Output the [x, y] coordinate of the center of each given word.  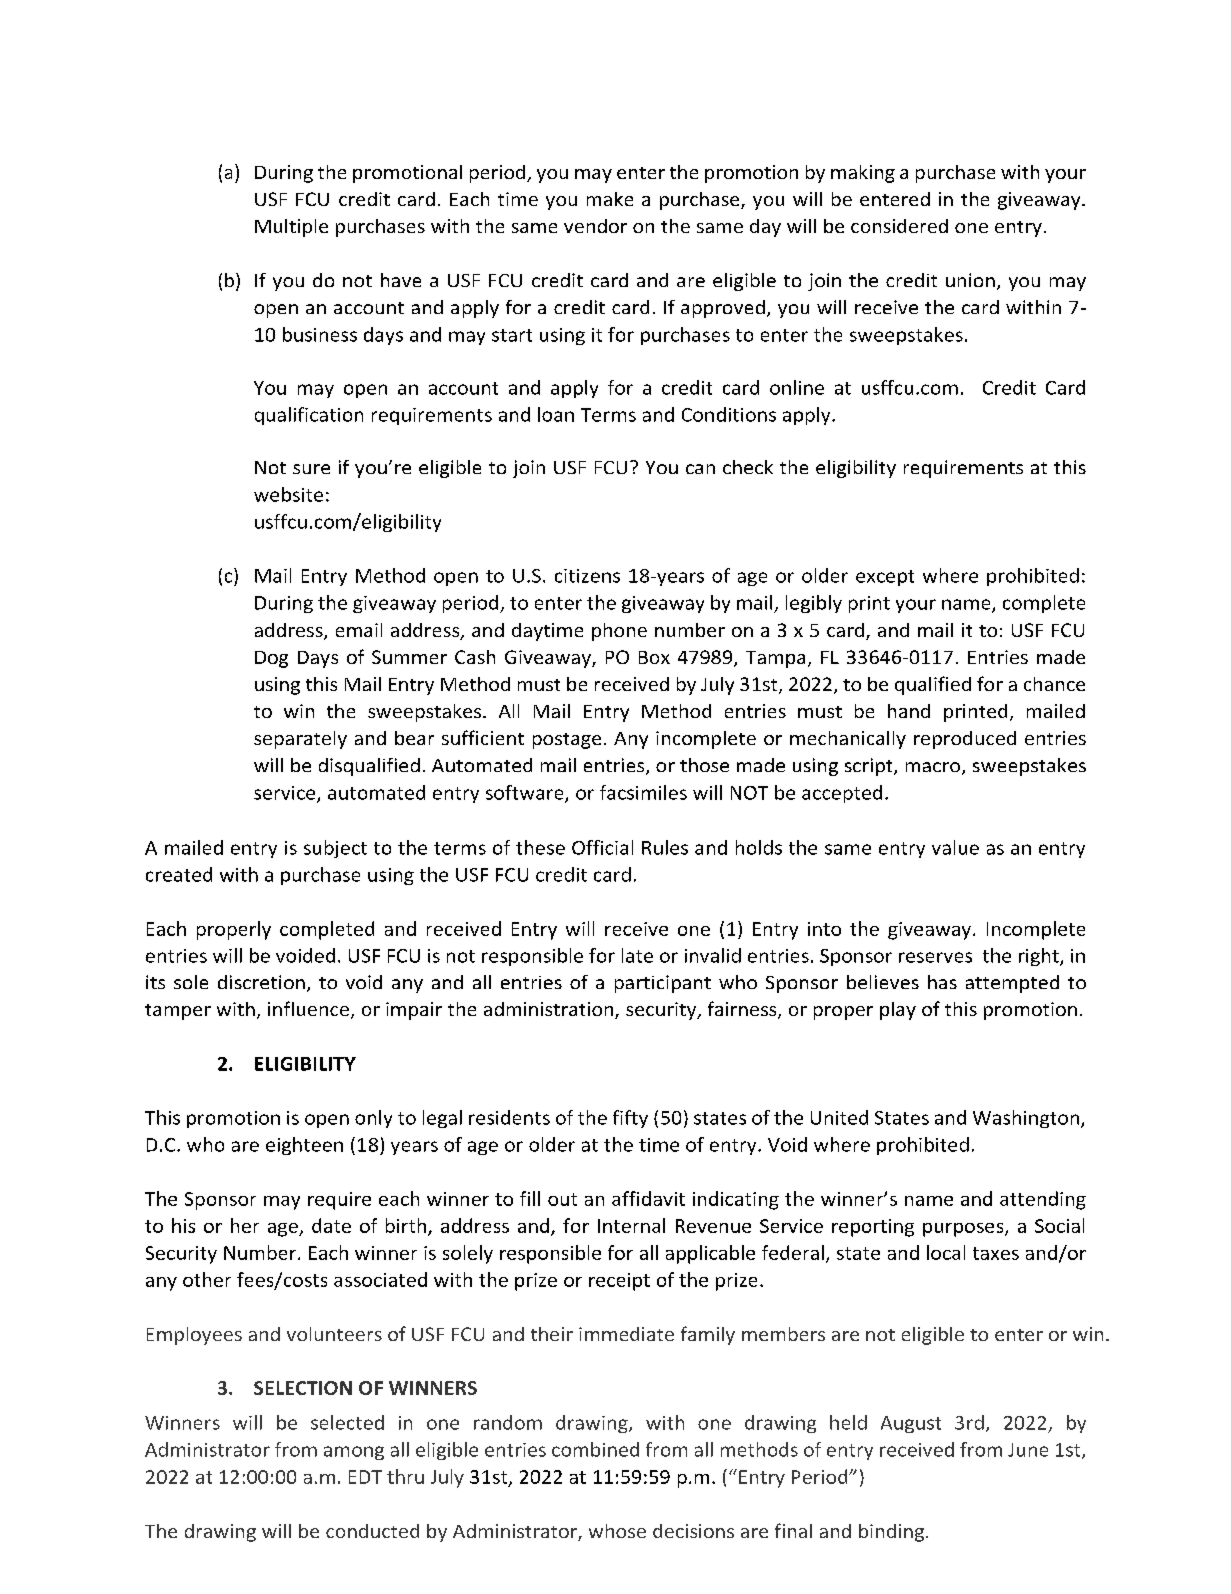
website [288, 494]
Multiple [291, 228]
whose [617, 1531]
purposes [964, 1230]
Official [602, 847]
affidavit [648, 1198]
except [885, 578]
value [955, 847]
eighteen [304, 1146]
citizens [587, 576]
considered [899, 226]
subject [335, 849]
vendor [595, 226]
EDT [365, 1477]
